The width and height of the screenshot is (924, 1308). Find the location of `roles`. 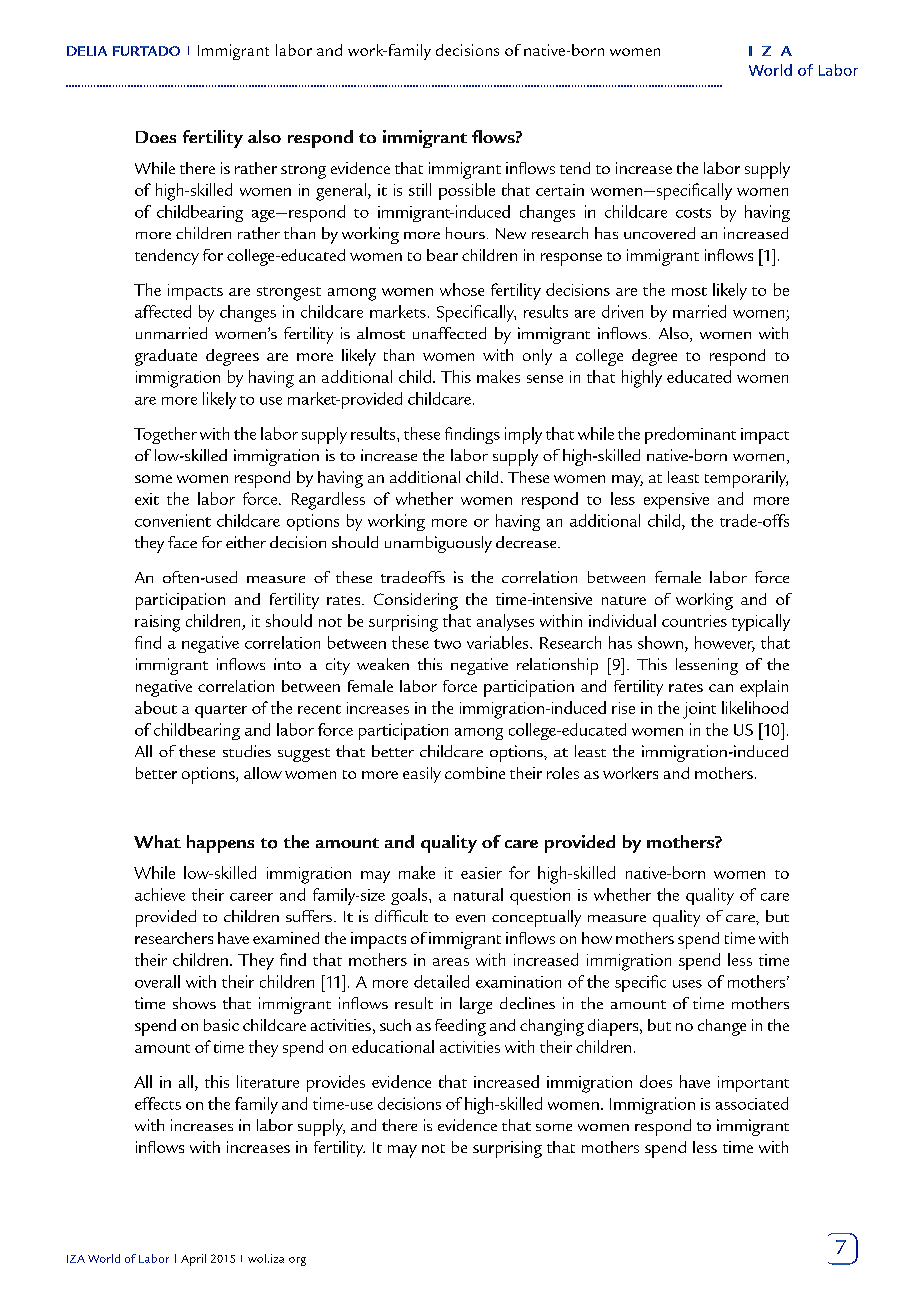

roles is located at coordinates (563, 773).
